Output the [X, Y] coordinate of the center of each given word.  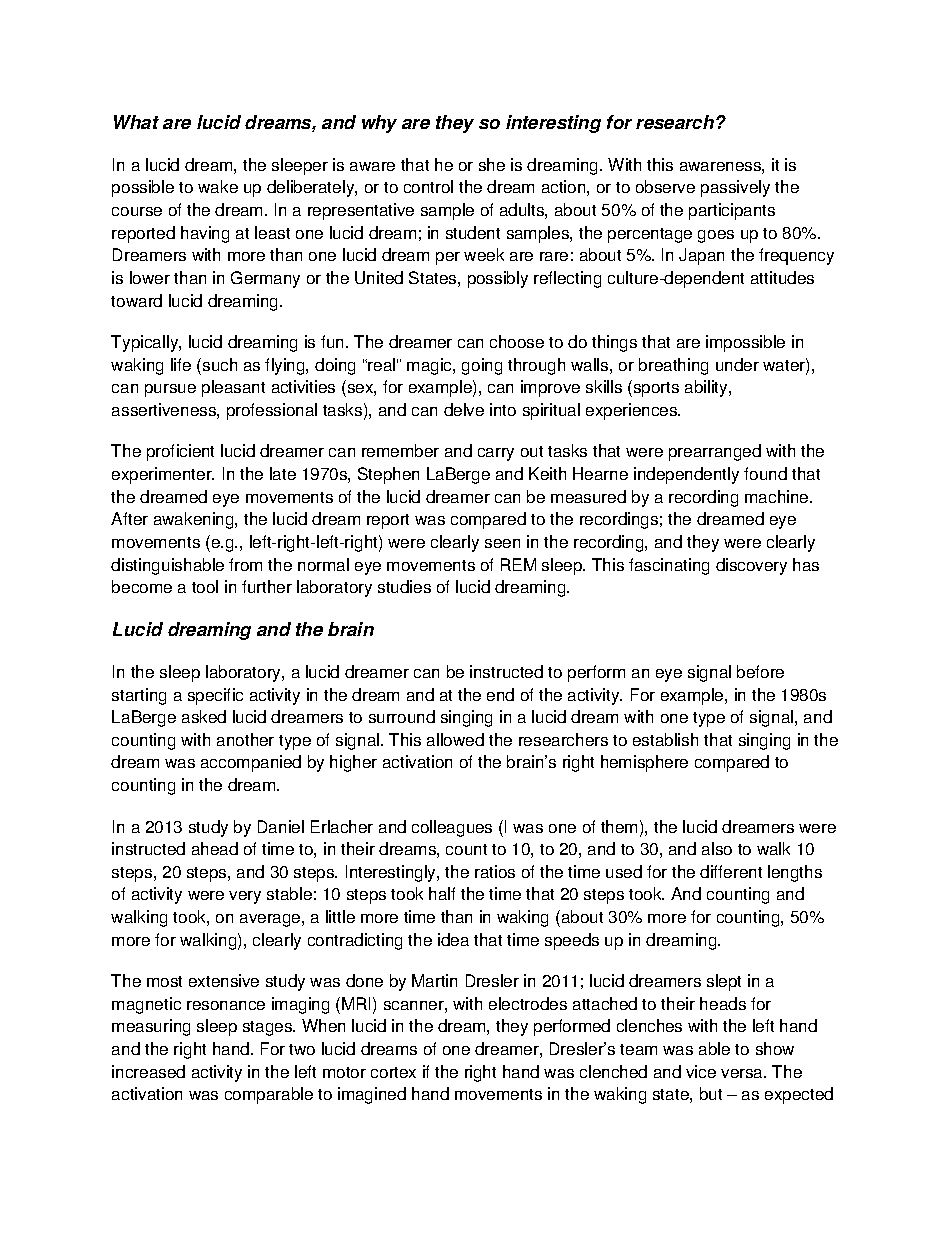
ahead [215, 848]
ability [707, 388]
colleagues [452, 828]
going [482, 366]
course [137, 211]
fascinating [669, 566]
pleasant [233, 388]
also [717, 848]
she [492, 164]
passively [735, 188]
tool [205, 586]
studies [404, 586]
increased [148, 1071]
